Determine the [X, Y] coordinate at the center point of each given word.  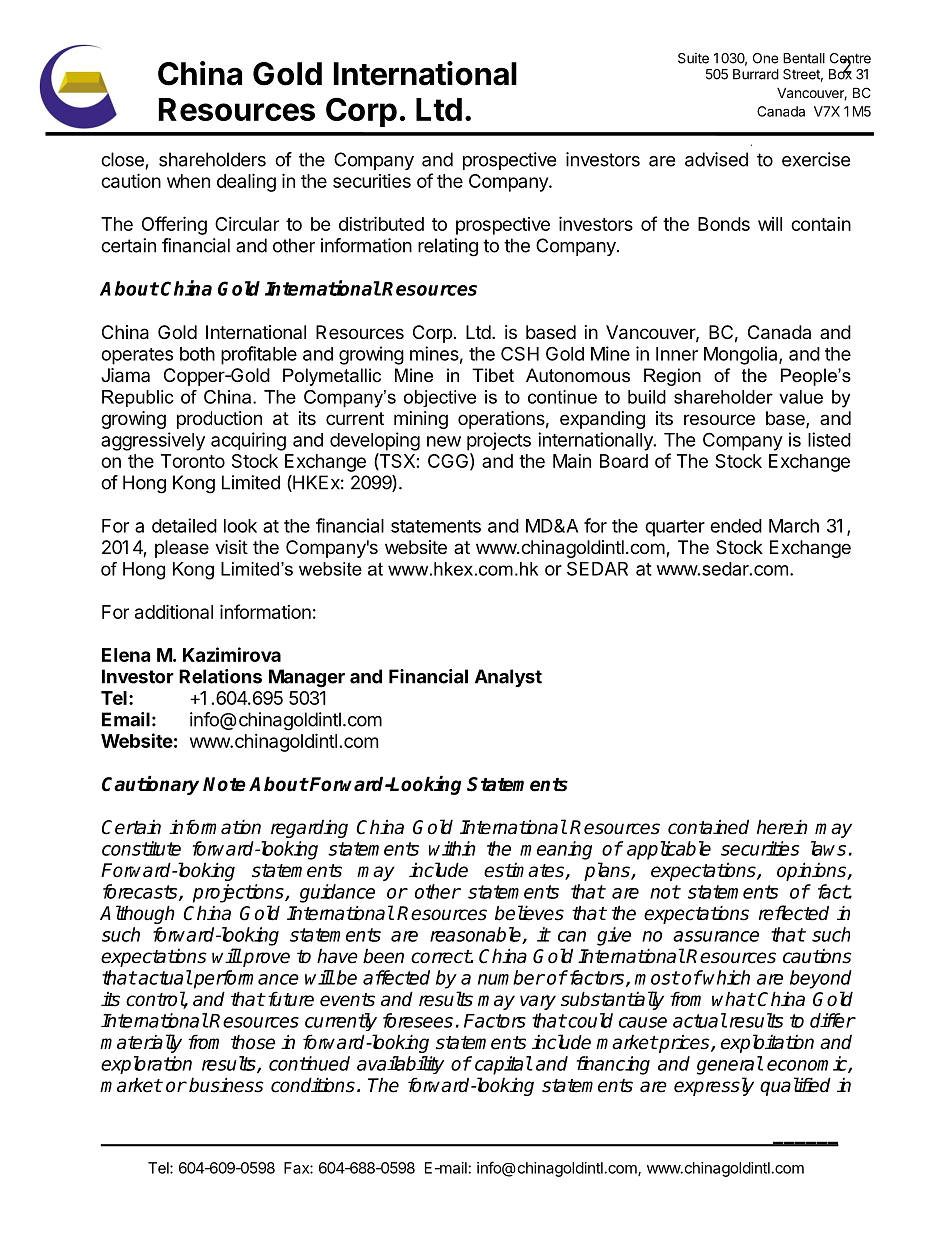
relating [448, 247]
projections [239, 893]
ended [736, 526]
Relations [220, 676]
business [226, 1085]
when [188, 181]
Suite [693, 58]
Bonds [724, 224]
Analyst [508, 678]
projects [499, 441]
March [794, 526]
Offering [174, 225]
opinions [812, 871]
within [452, 848]
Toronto [193, 461]
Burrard [756, 74]
